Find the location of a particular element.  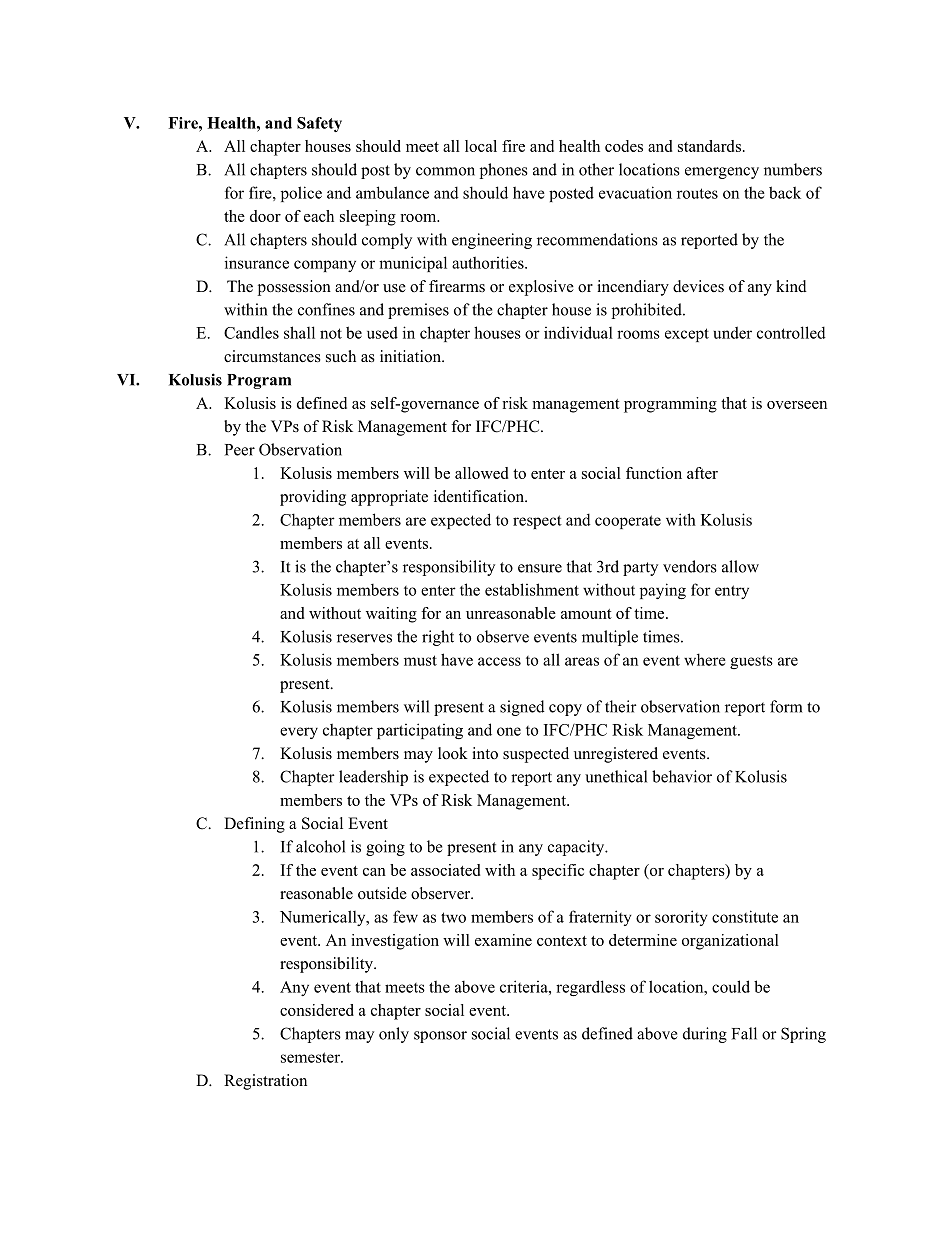

Safety is located at coordinates (319, 124).
